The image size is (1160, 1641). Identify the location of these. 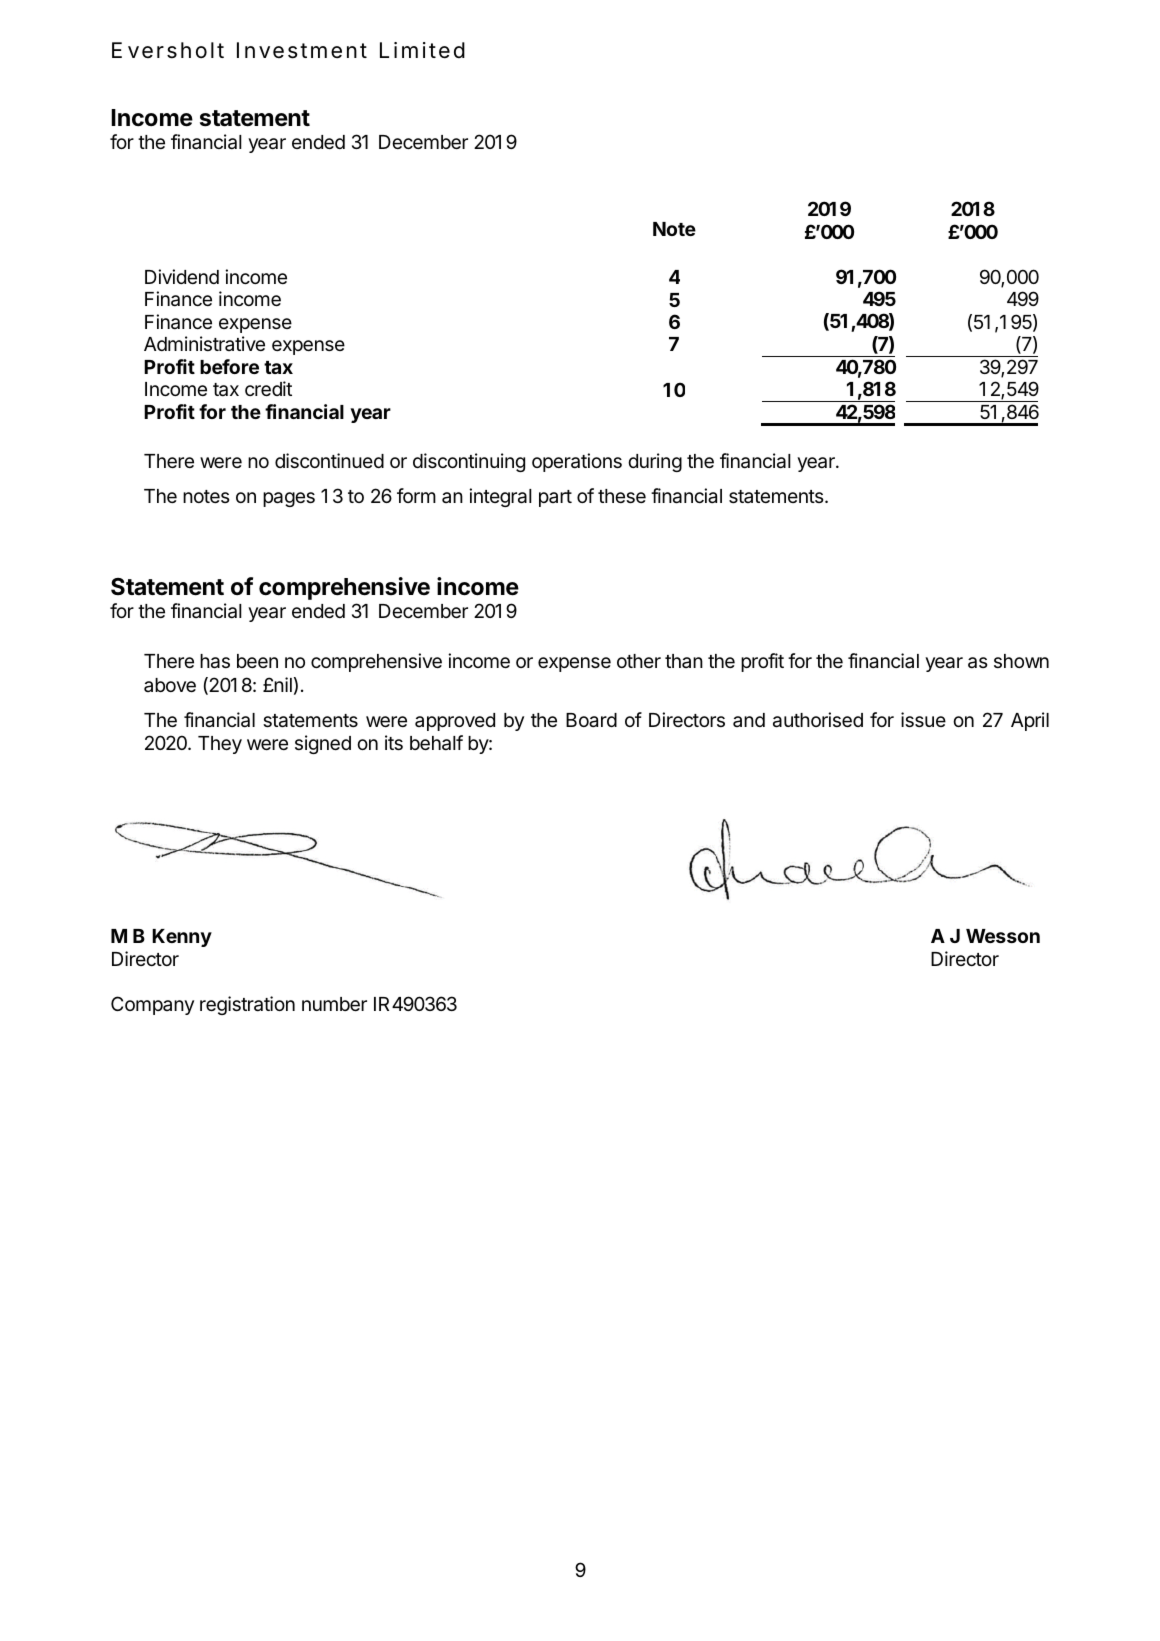
(622, 496).
